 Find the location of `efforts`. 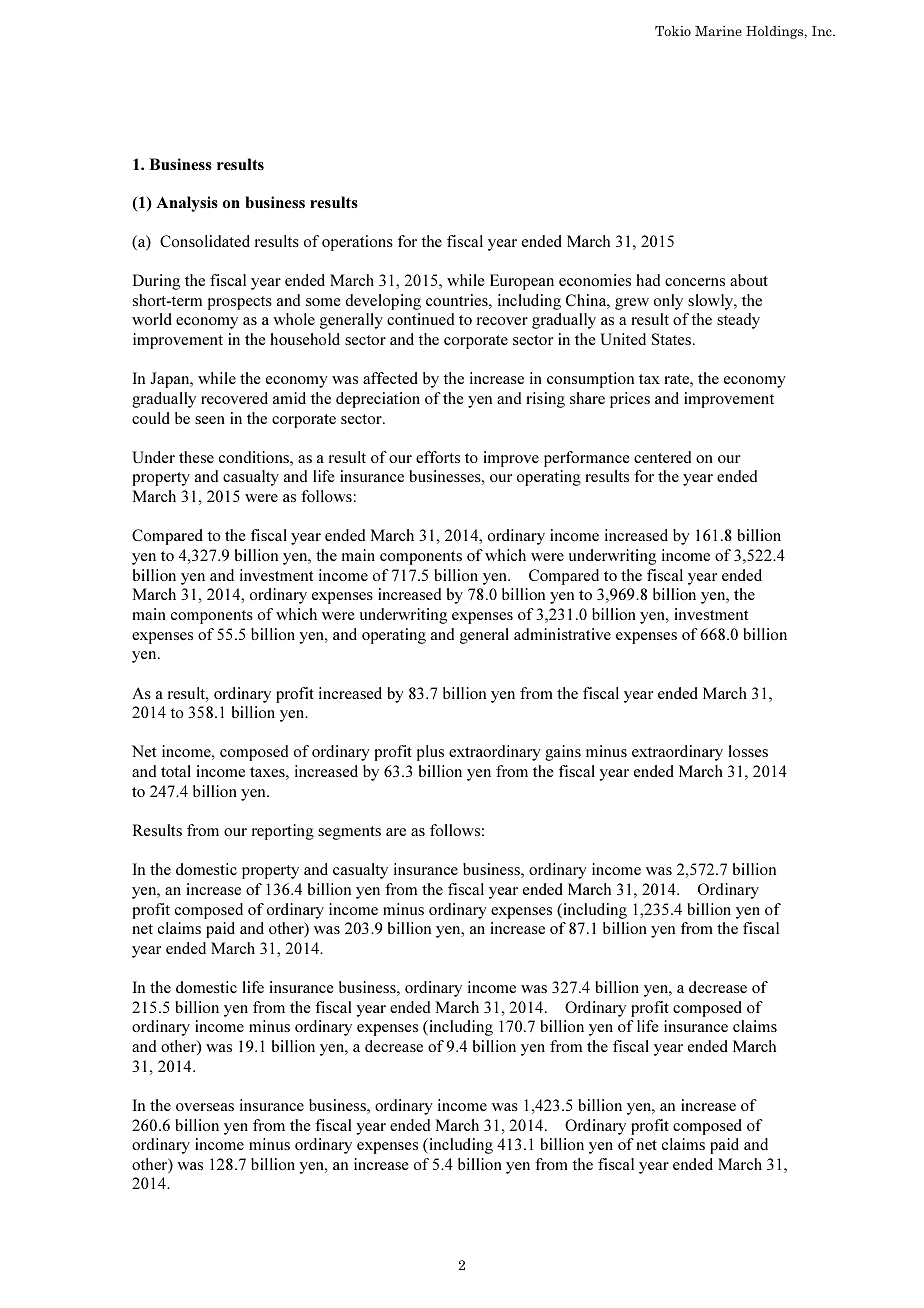

efforts is located at coordinates (438, 457).
